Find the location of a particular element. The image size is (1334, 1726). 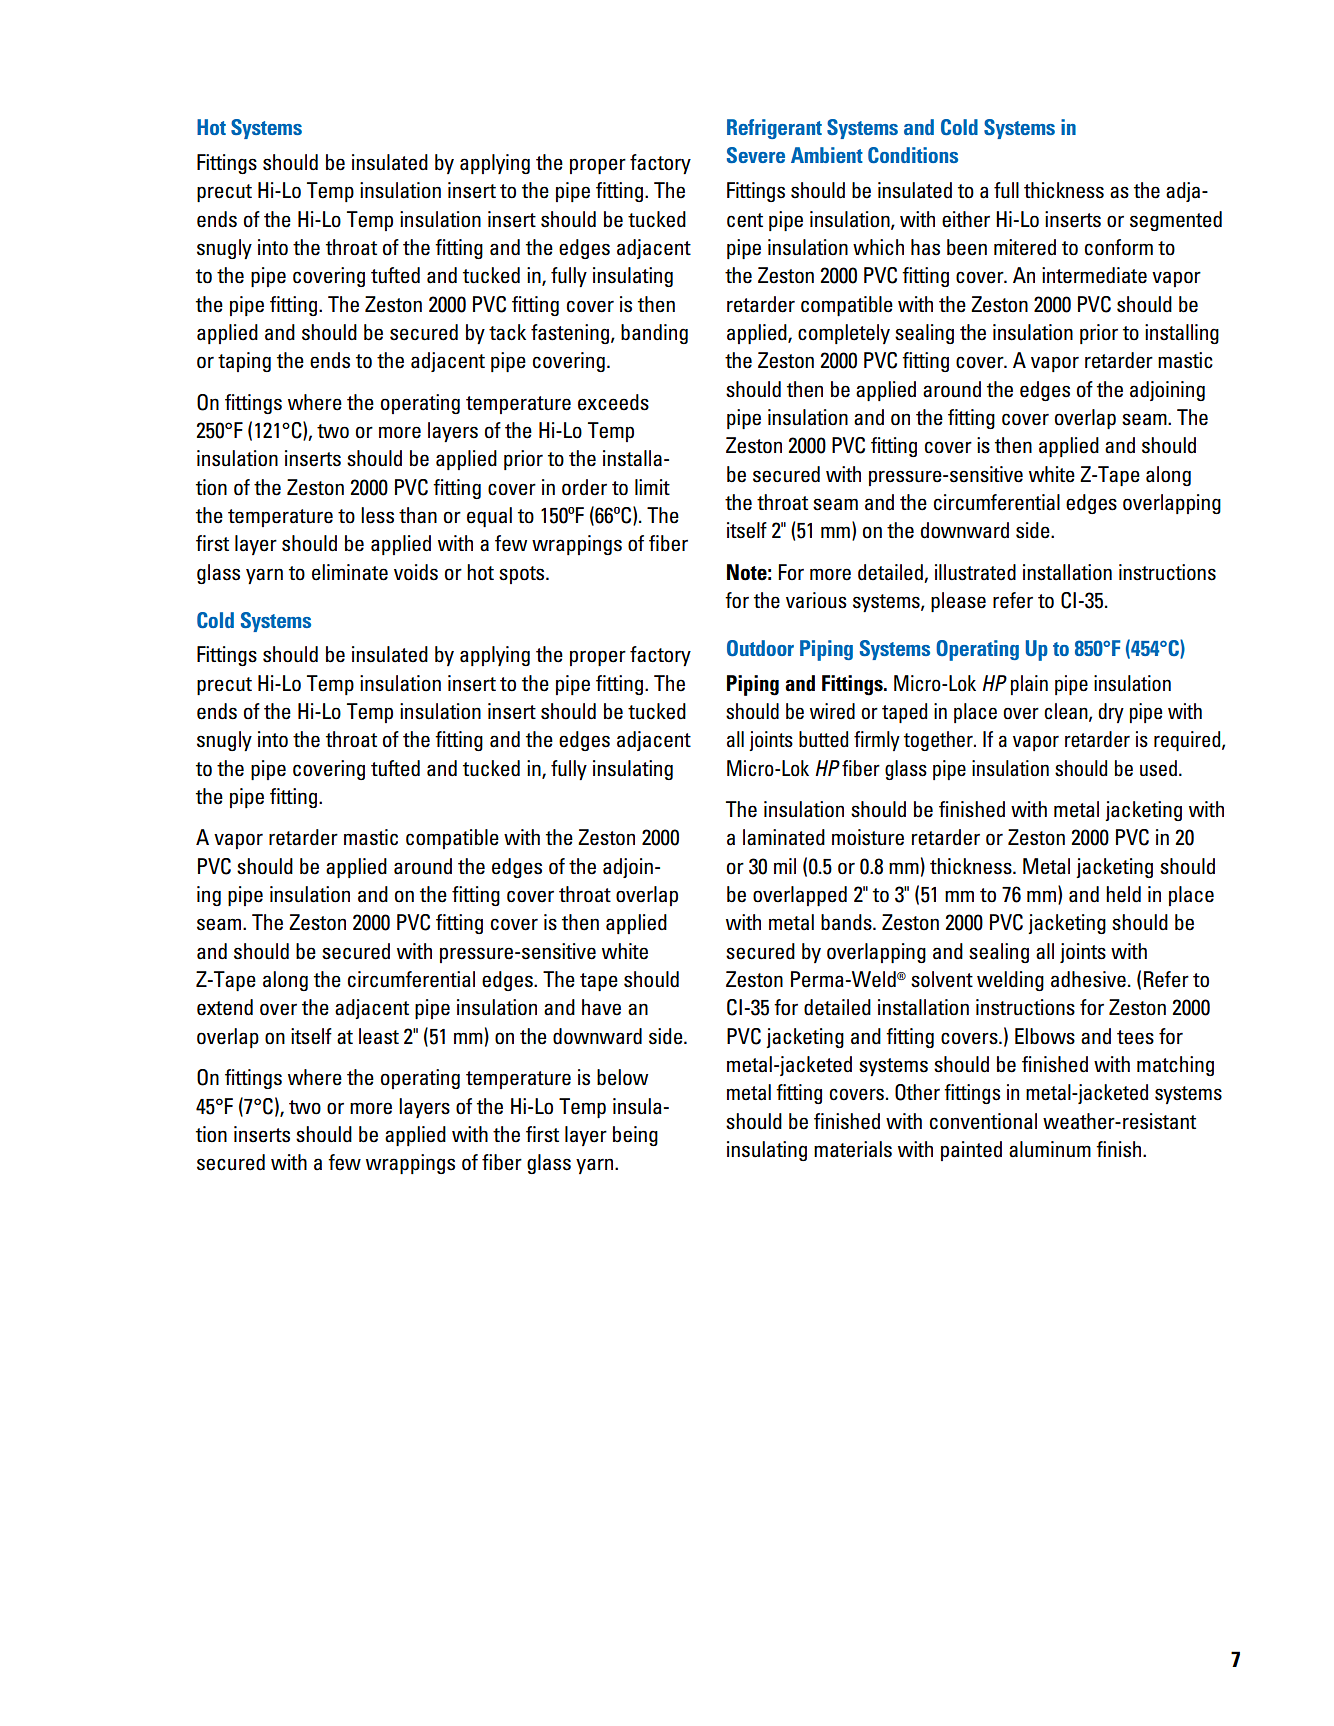

Severe is located at coordinates (756, 155).
